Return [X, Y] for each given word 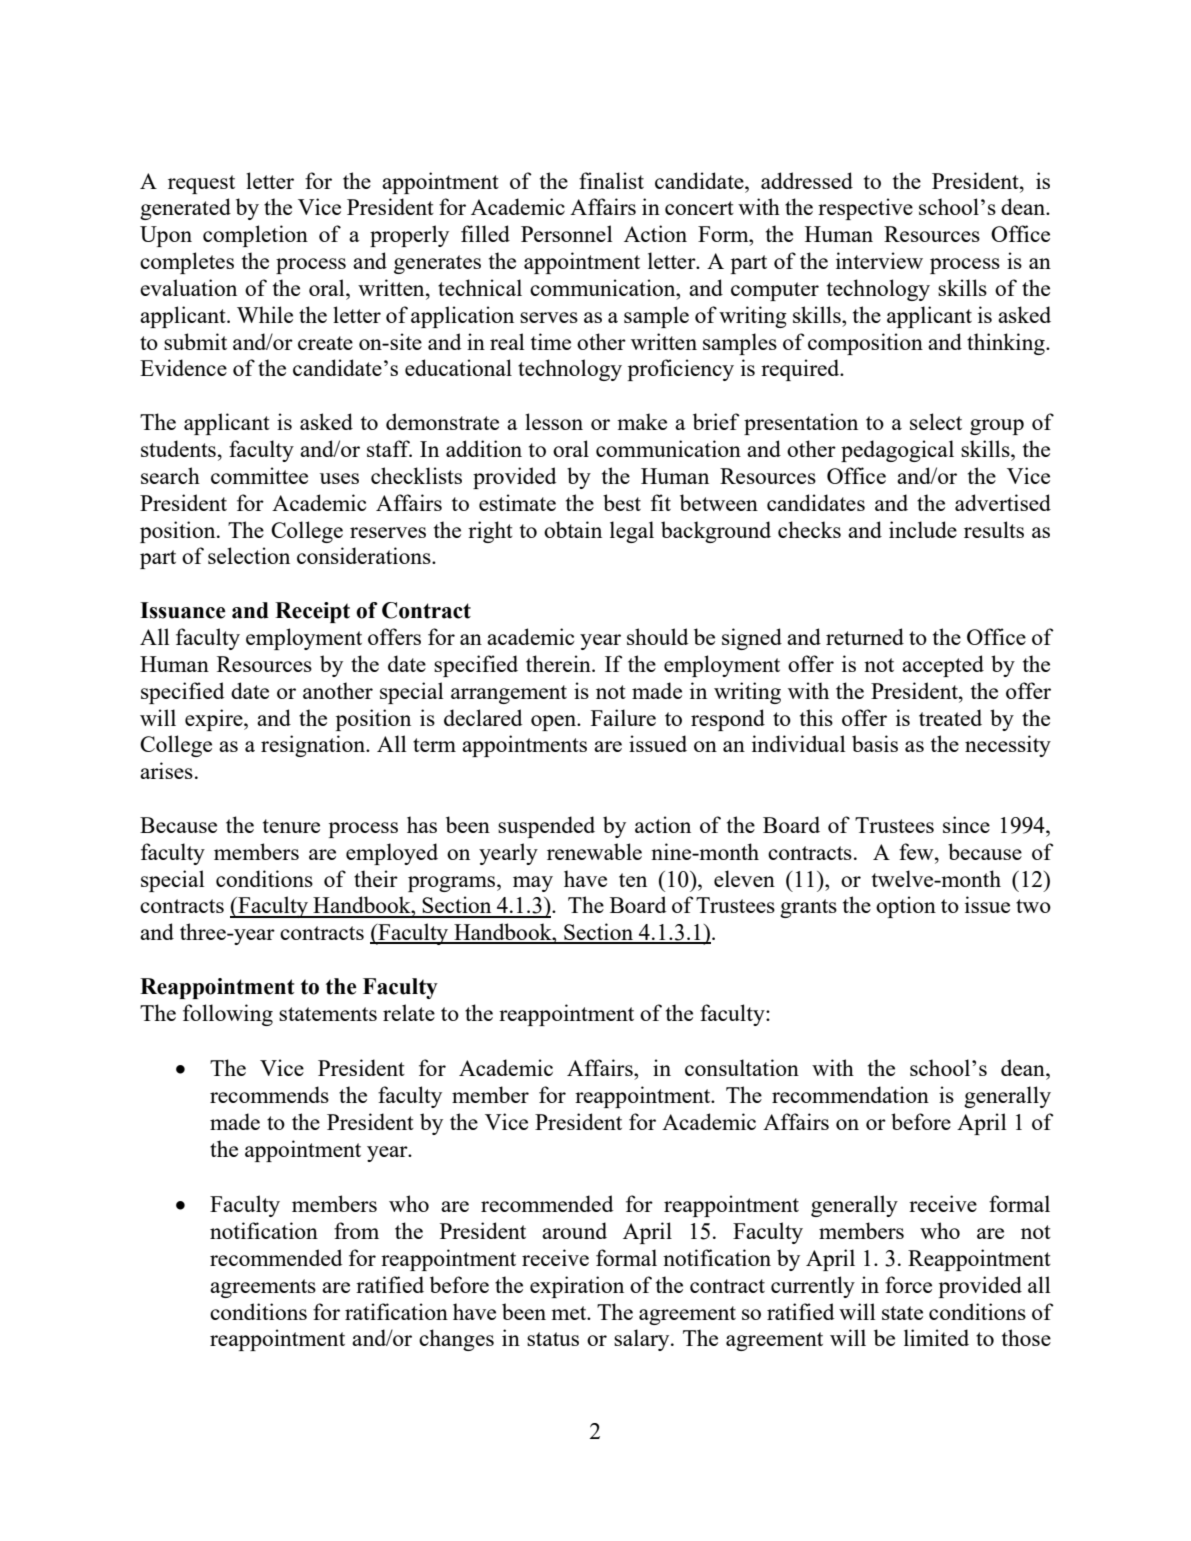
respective [865, 209]
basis [875, 743]
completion [255, 236]
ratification [396, 1311]
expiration [577, 1287]
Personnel [567, 233]
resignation [314, 746]
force [908, 1284]
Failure [623, 717]
